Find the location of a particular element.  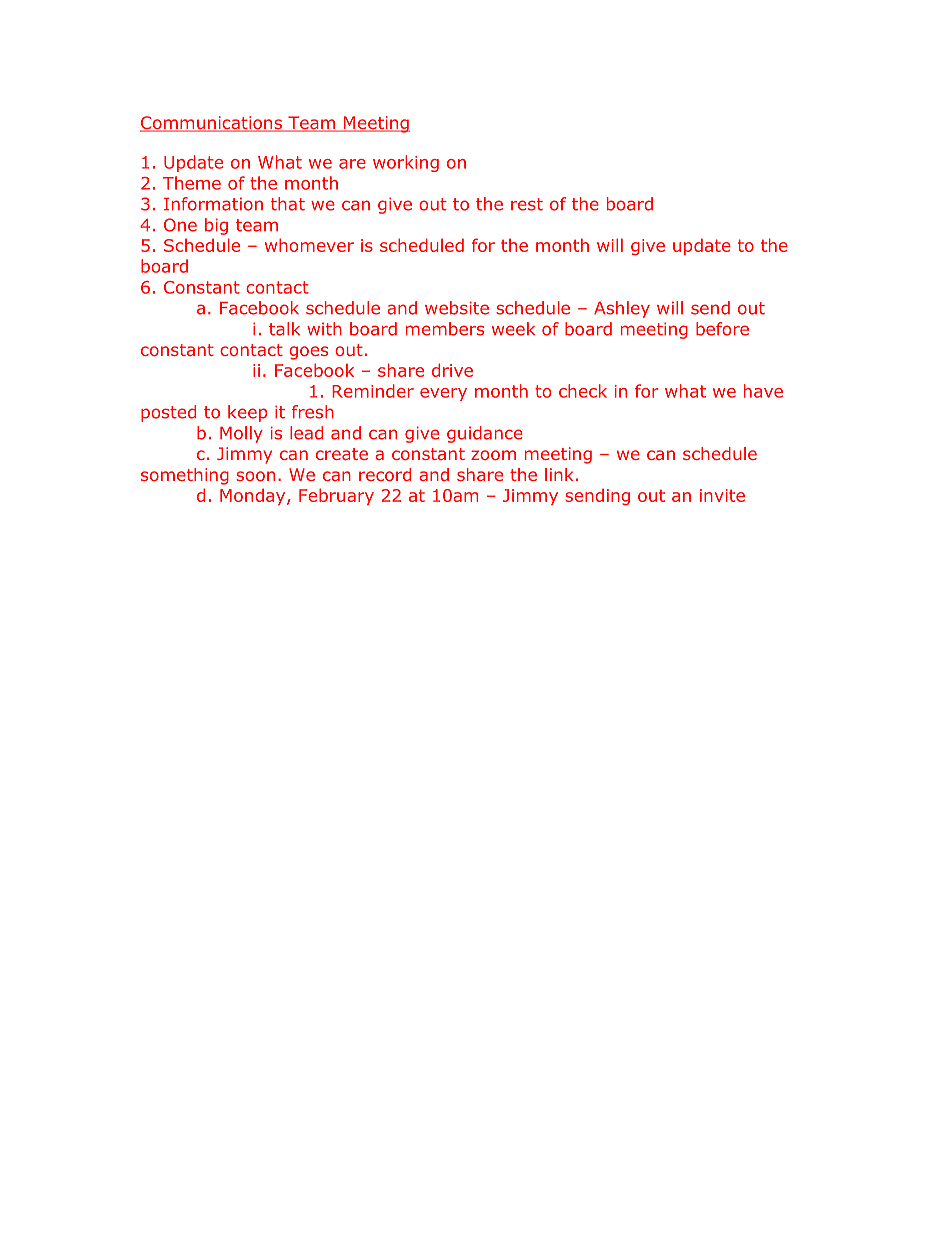

check is located at coordinates (583, 391).
